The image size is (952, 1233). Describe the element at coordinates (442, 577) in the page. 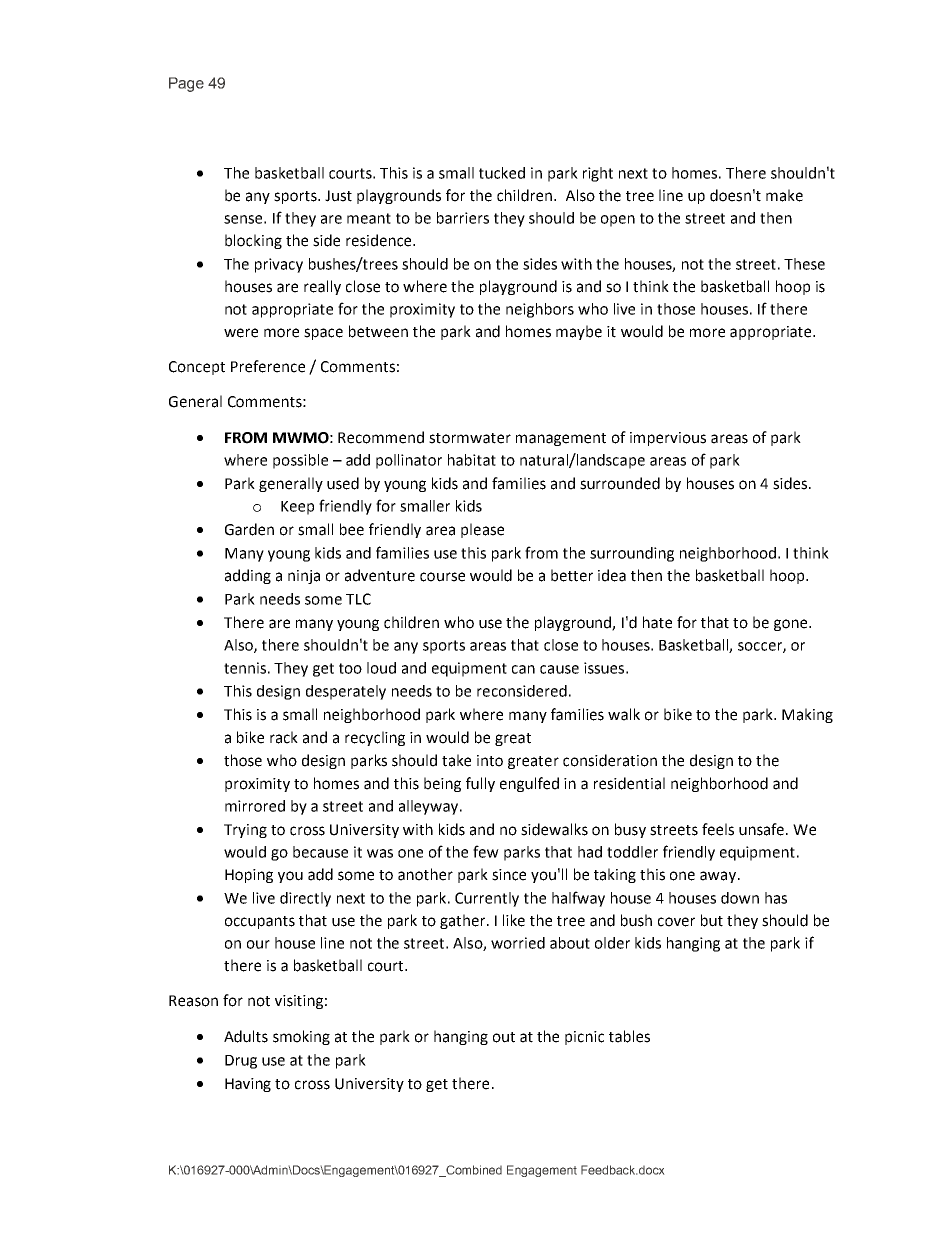

I see `course` at that location.
